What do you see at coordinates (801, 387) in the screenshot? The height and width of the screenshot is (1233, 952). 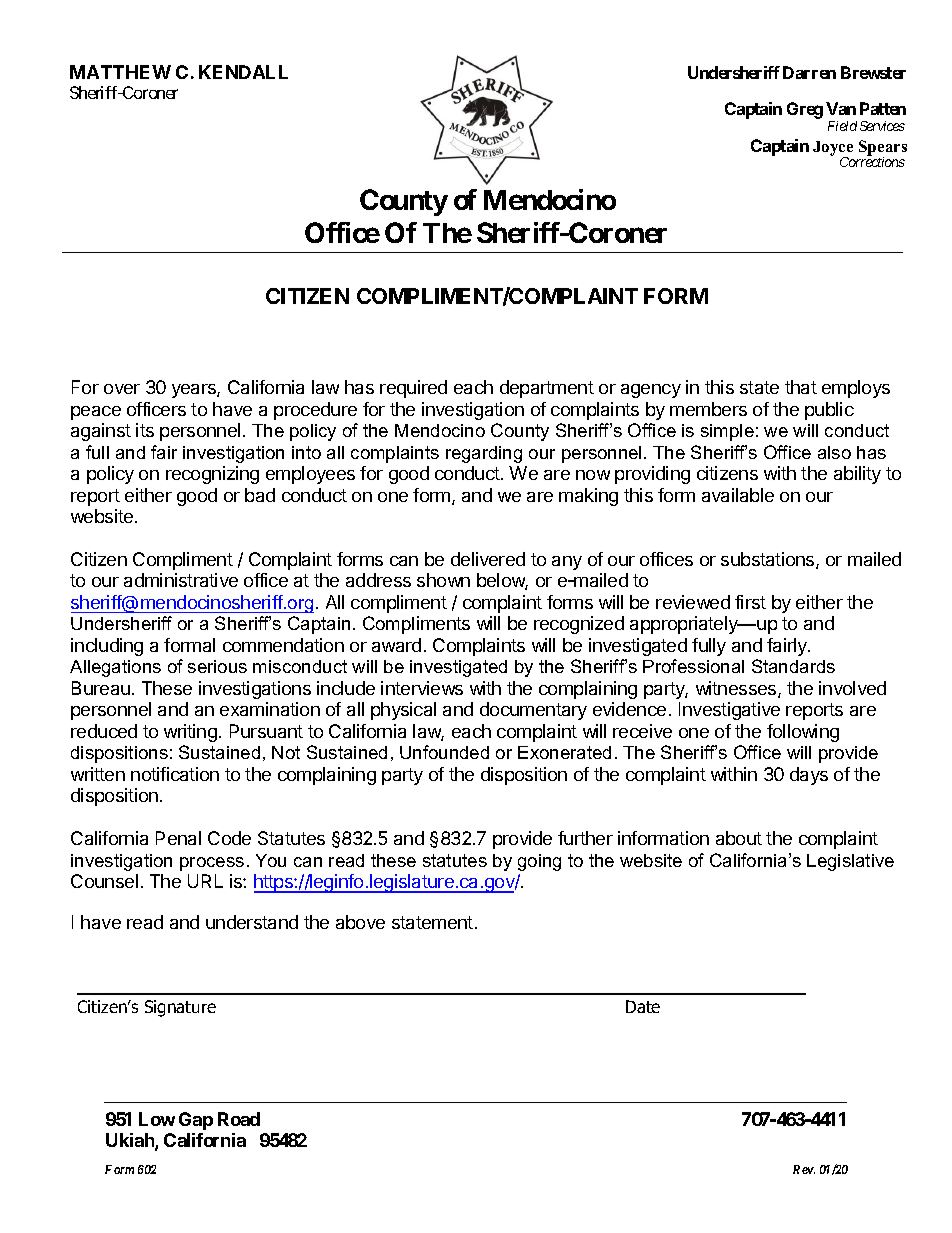 I see `that` at bounding box center [801, 387].
